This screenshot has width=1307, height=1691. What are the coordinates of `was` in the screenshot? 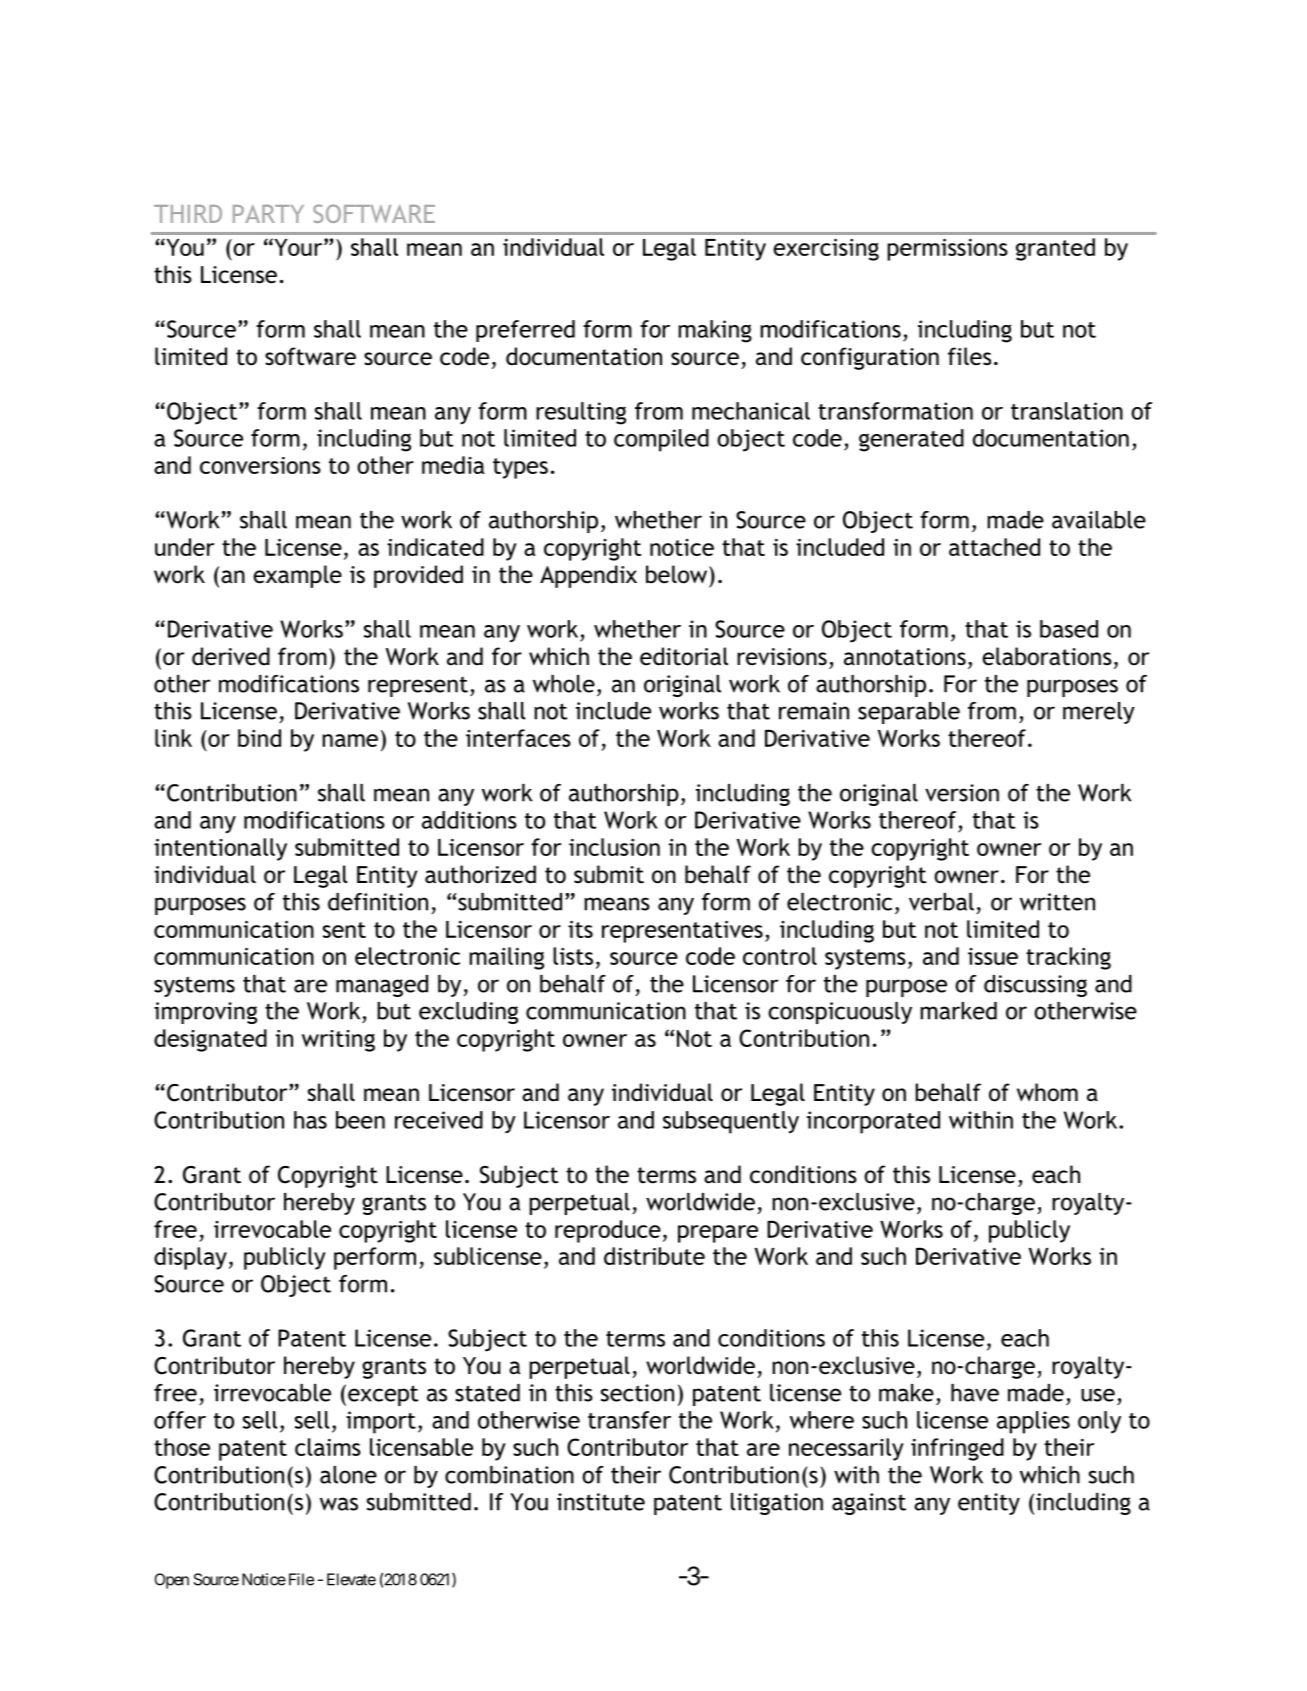 It's located at (339, 1504).
